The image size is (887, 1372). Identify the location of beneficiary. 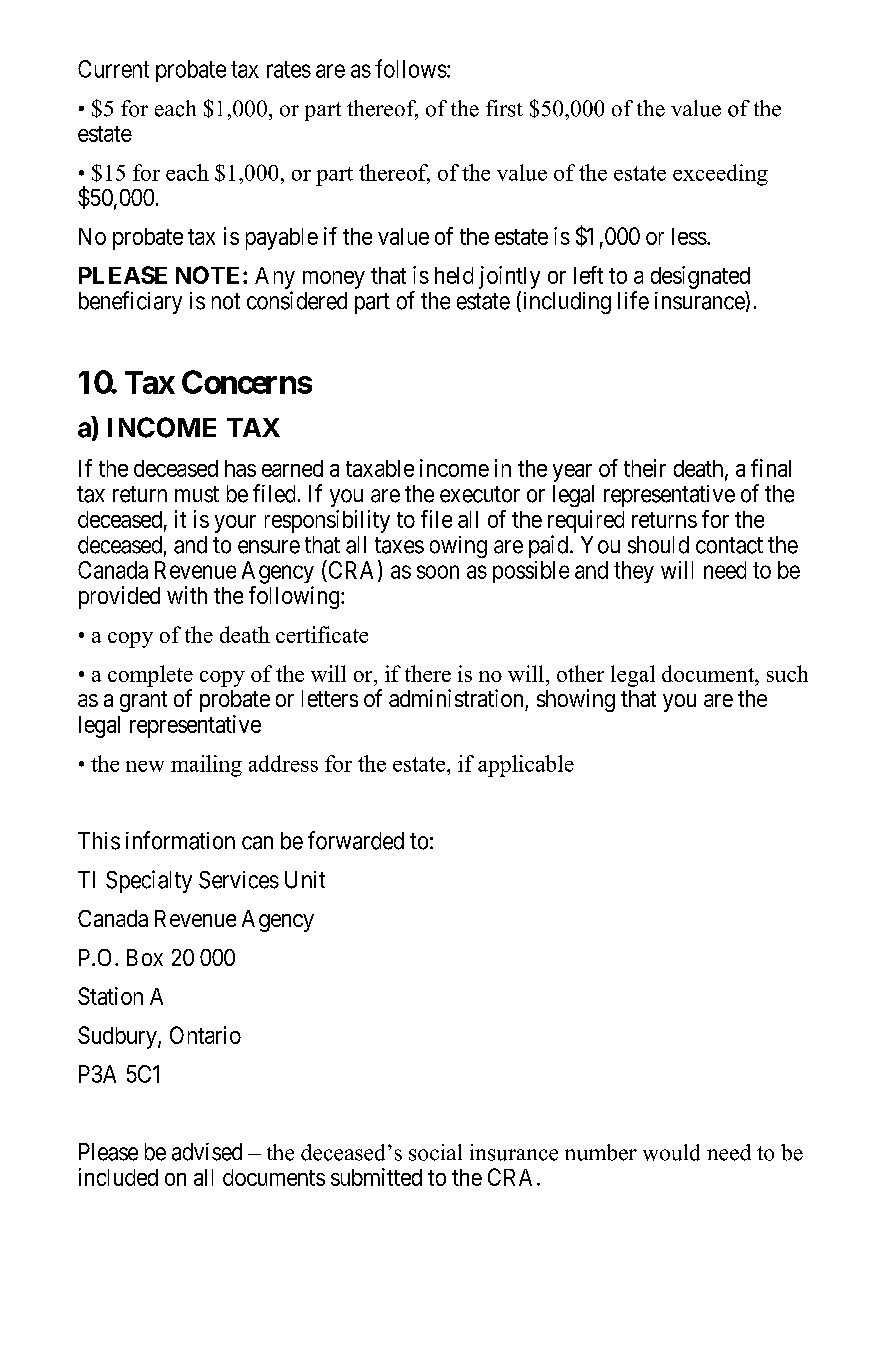
(130, 302).
